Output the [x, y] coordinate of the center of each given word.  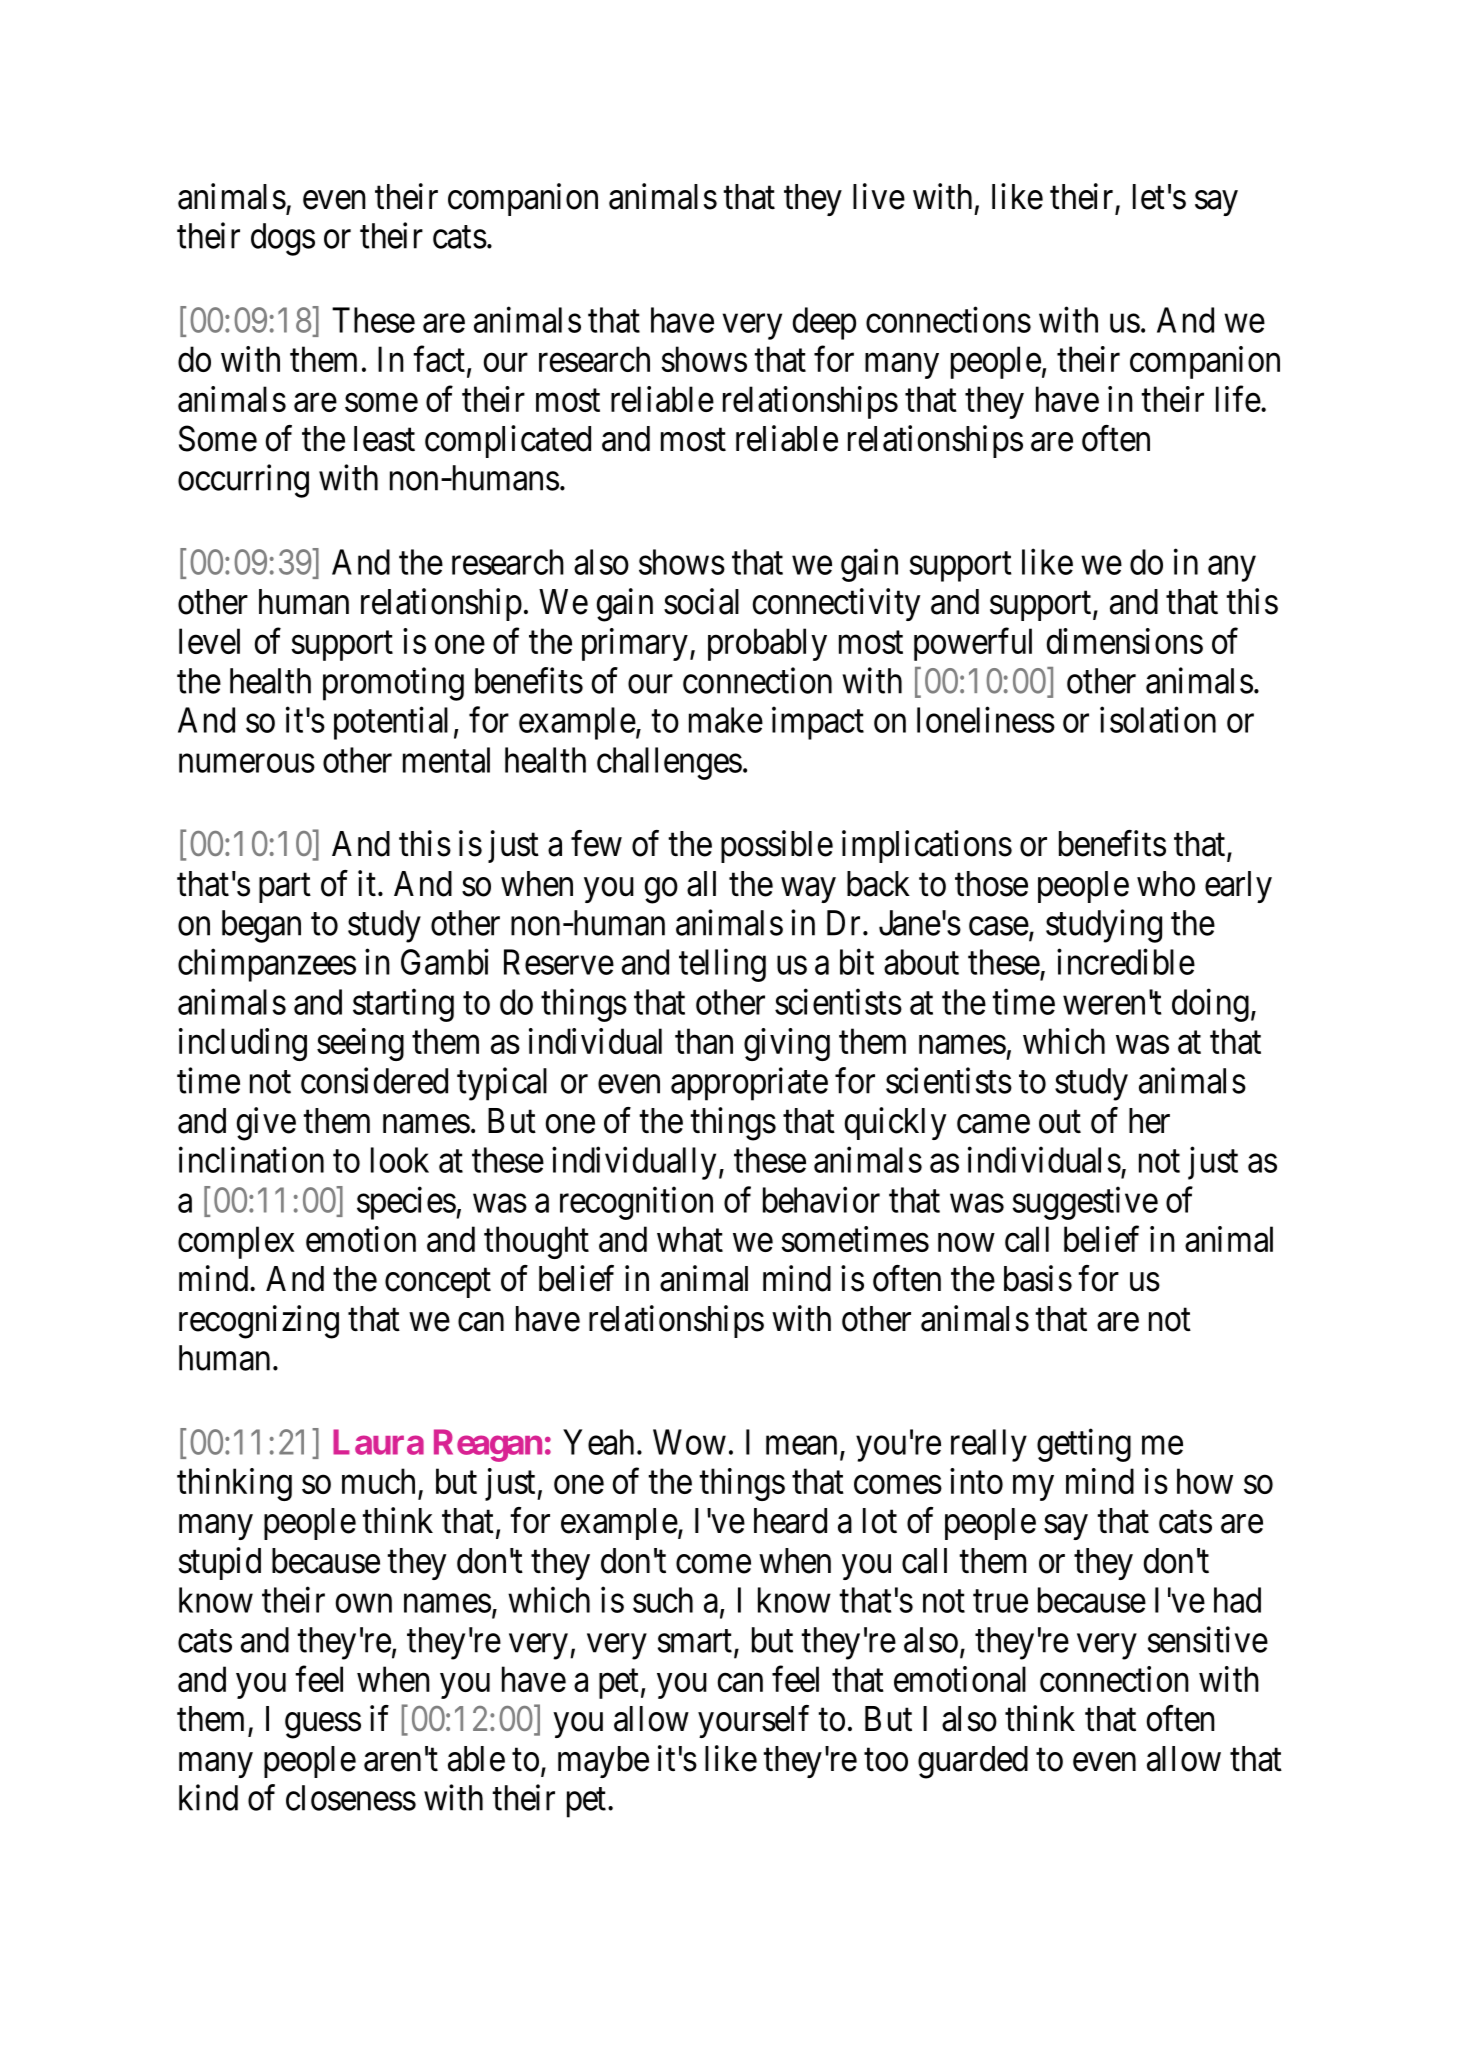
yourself [753, 1721]
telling [722, 965]
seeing [360, 1044]
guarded [973, 1762]
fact [439, 359]
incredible [1126, 962]
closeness [351, 1798]
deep [824, 323]
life [1238, 399]
